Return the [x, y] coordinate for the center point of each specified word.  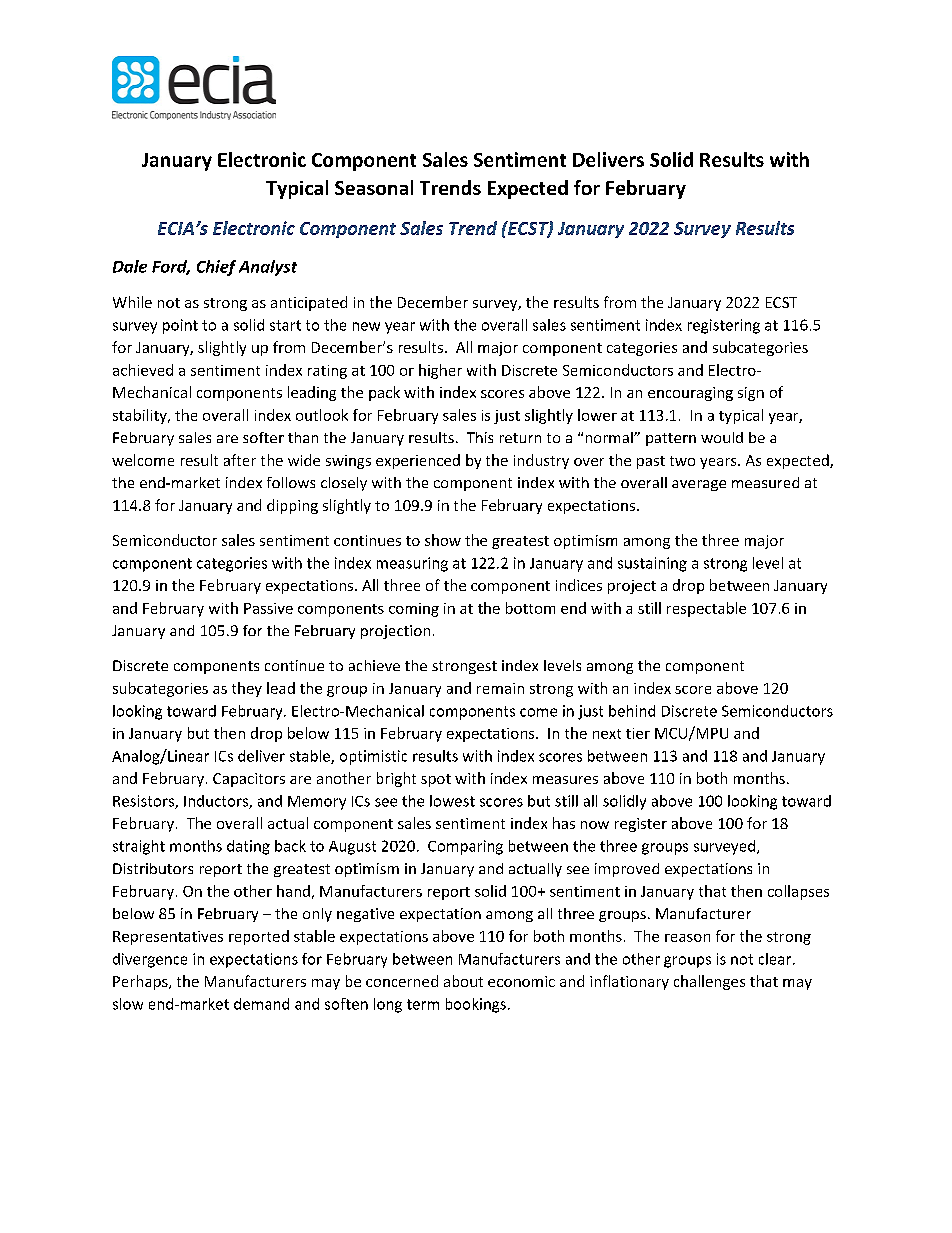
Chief [216, 268]
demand [261, 1004]
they [247, 689]
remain [500, 688]
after [240, 460]
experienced [418, 461]
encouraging [690, 394]
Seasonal [374, 187]
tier [638, 733]
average [699, 485]
